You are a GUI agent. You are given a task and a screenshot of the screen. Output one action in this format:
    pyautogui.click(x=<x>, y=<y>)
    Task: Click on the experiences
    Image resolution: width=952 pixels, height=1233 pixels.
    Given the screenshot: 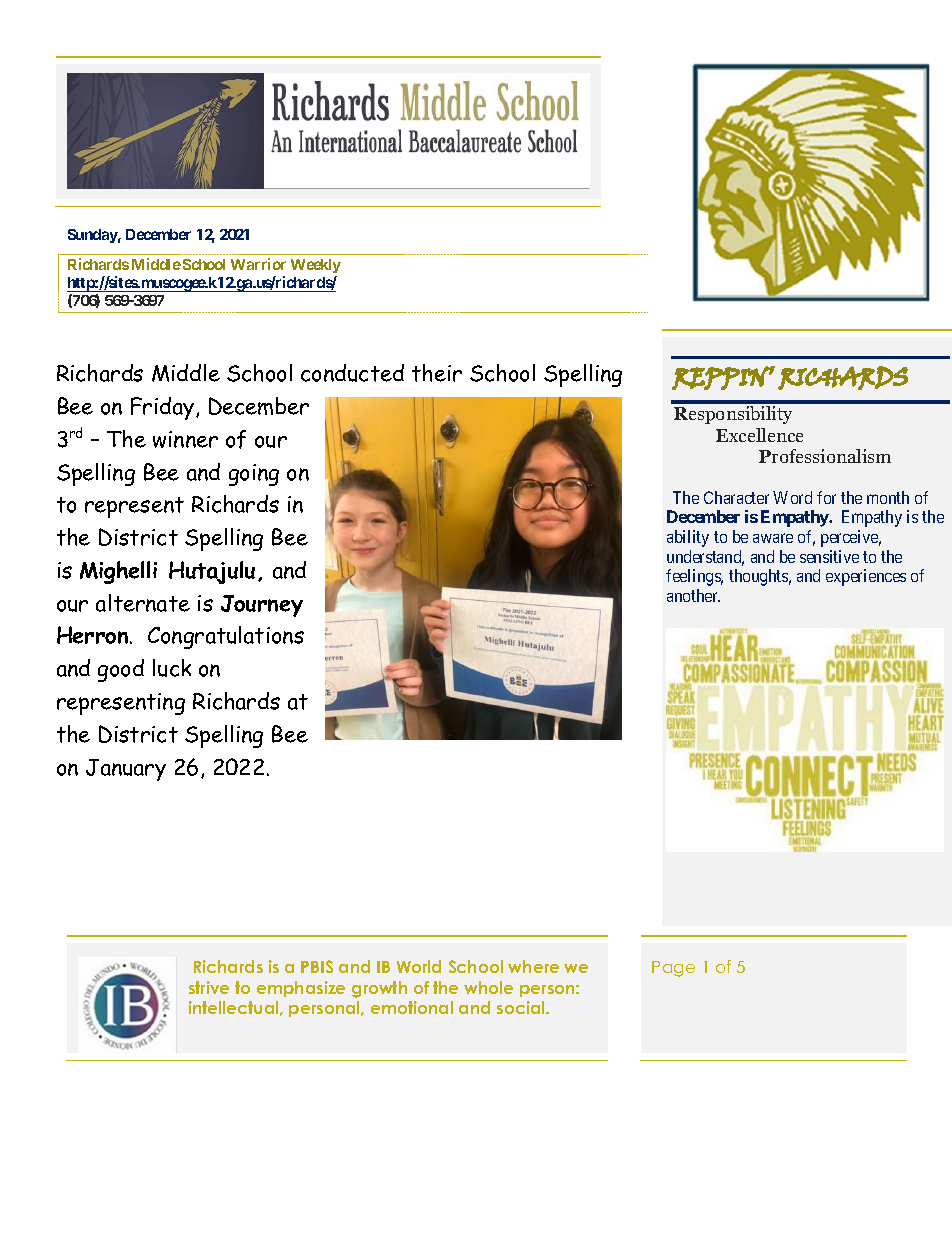 What is the action you would take?
    pyautogui.click(x=866, y=577)
